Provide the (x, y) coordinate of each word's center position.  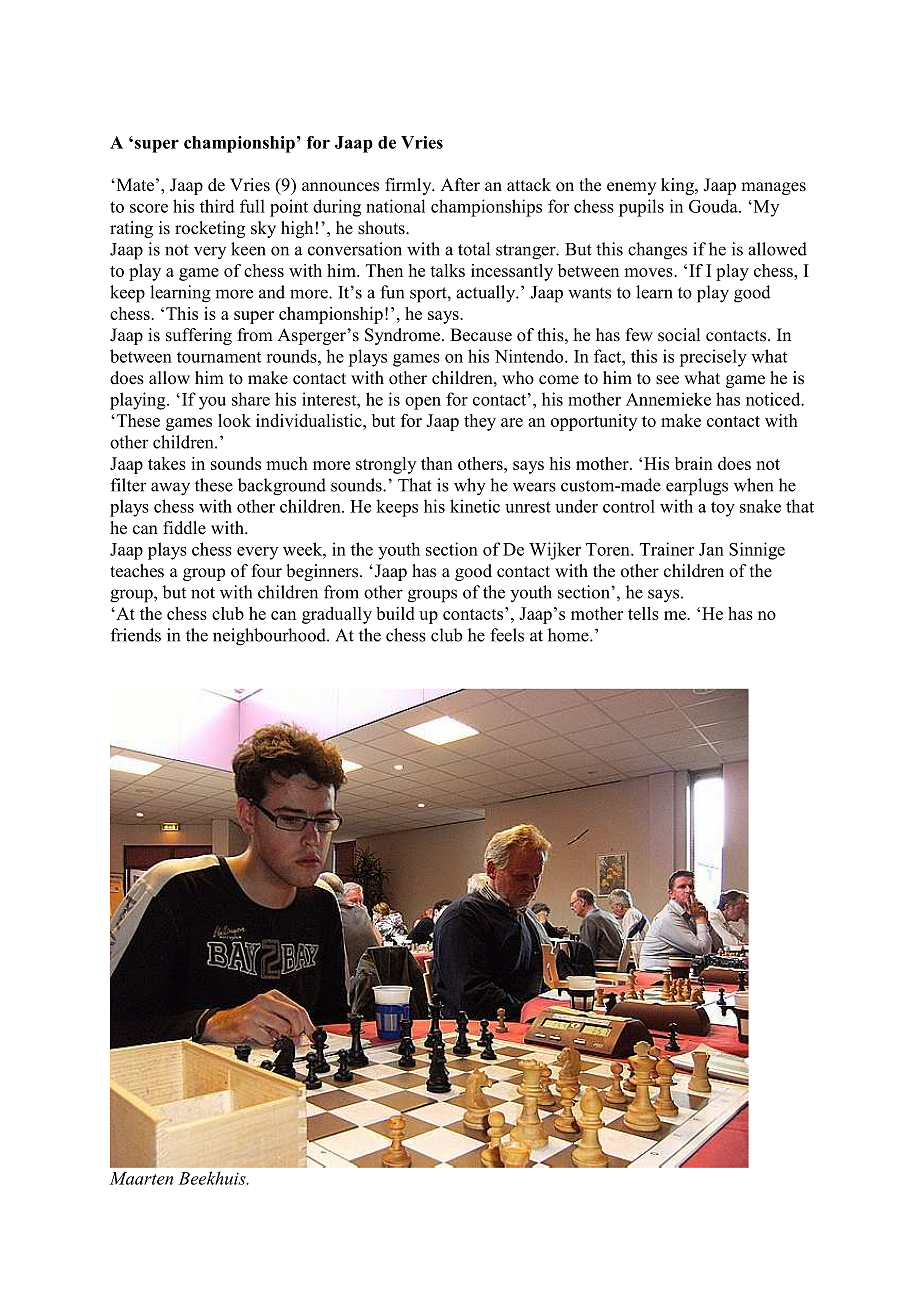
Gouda (714, 206)
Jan (711, 549)
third (217, 206)
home (569, 635)
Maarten (141, 1178)
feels (507, 635)
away (170, 489)
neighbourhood (270, 637)
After (460, 185)
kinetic (475, 506)
